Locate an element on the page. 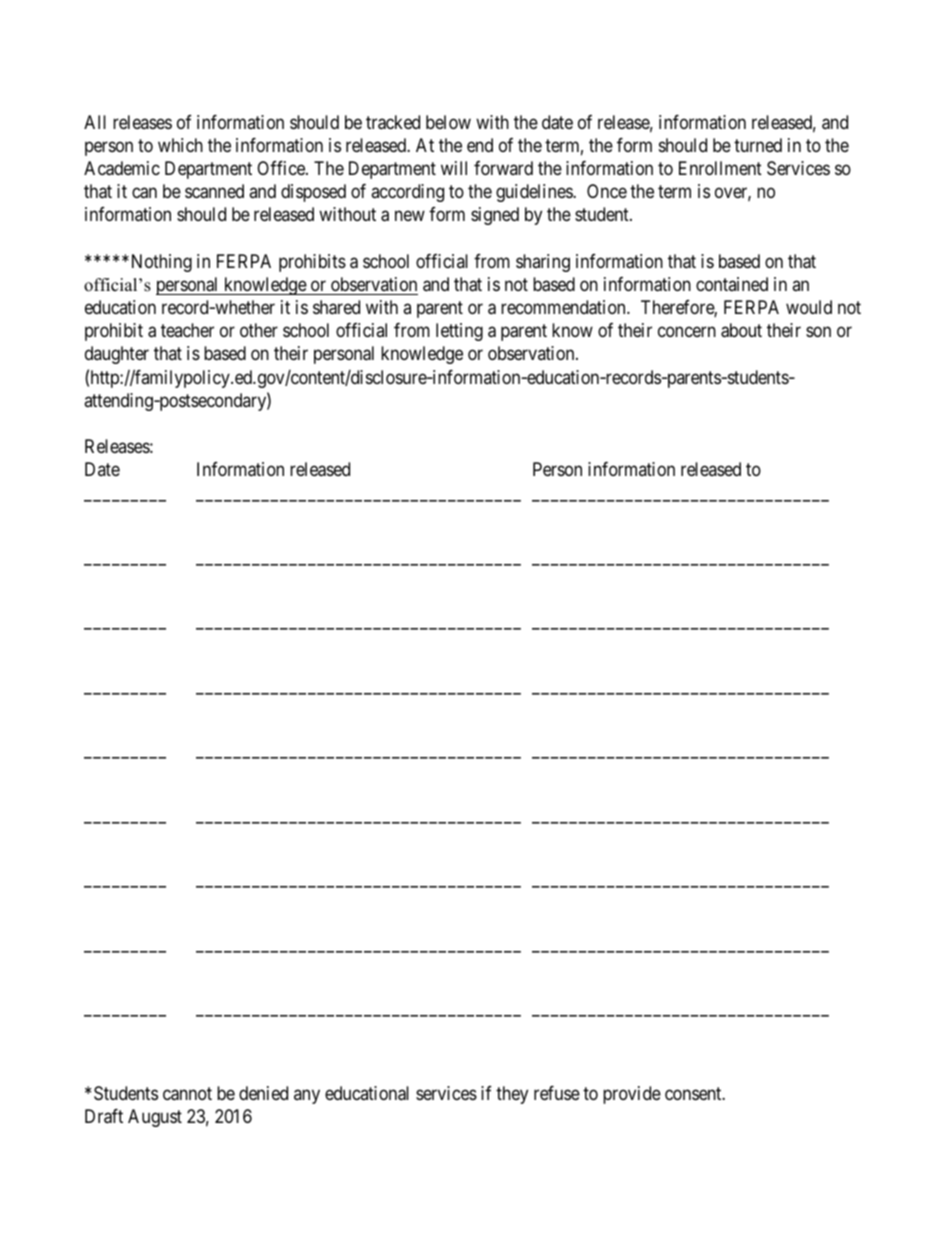 The width and height of the document is (952, 1233). refuse is located at coordinates (557, 1093).
